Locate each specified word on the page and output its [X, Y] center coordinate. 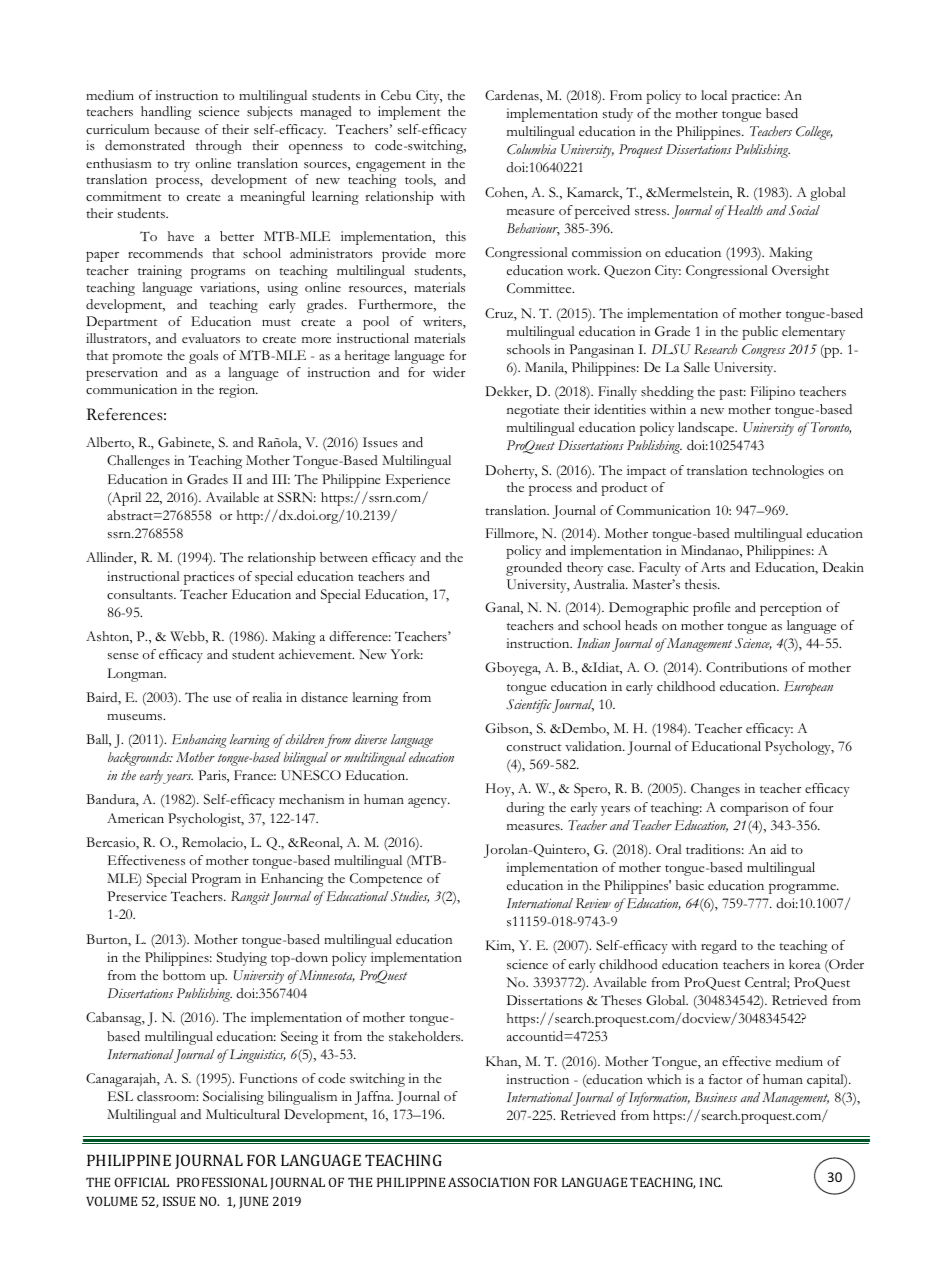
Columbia [531, 149]
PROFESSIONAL [222, 1182]
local [714, 95]
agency [429, 803]
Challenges [138, 462]
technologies [788, 472]
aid [778, 849]
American [135, 818]
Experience [418, 481]
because [177, 129]
